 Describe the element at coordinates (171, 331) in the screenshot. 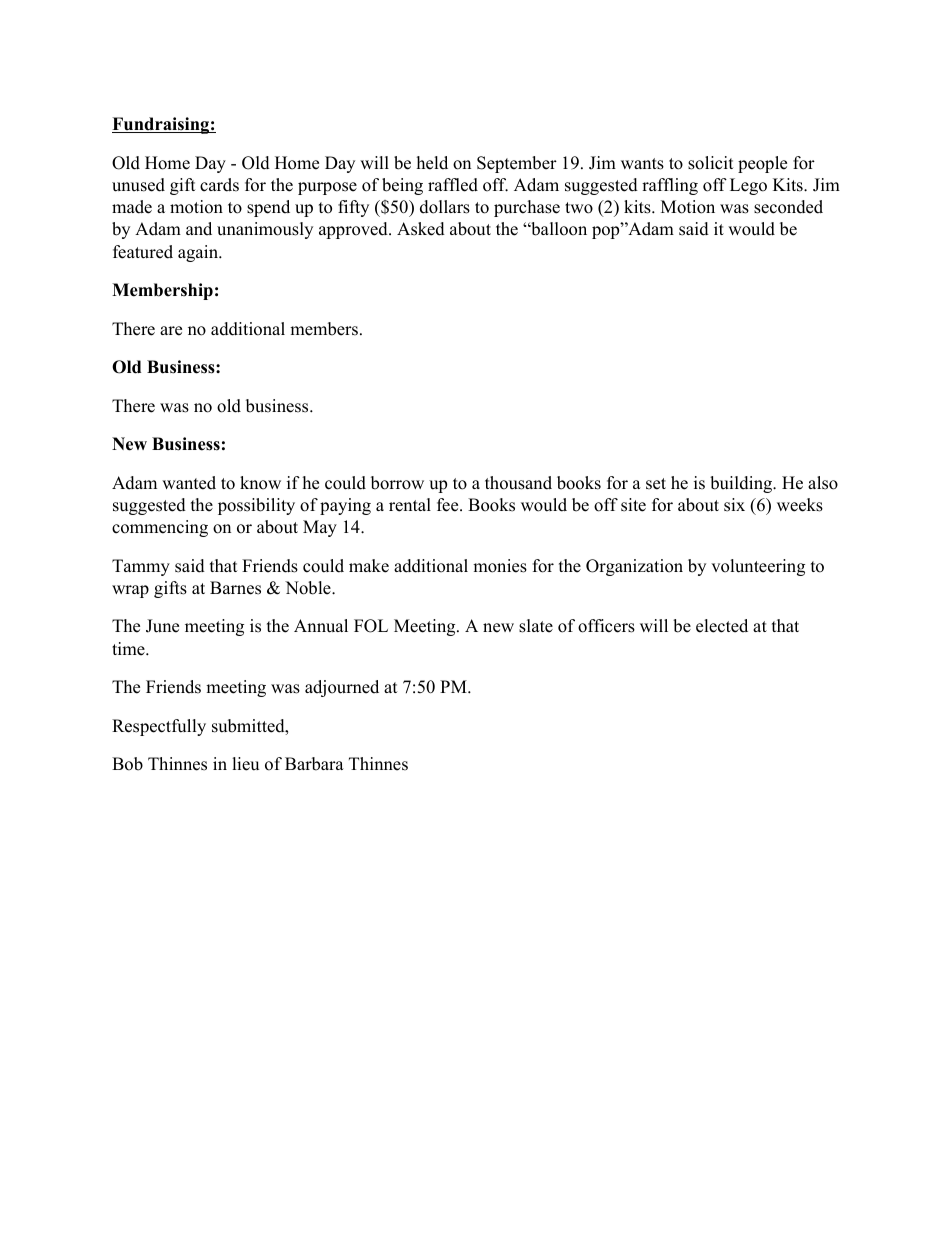

I see `are` at that location.
